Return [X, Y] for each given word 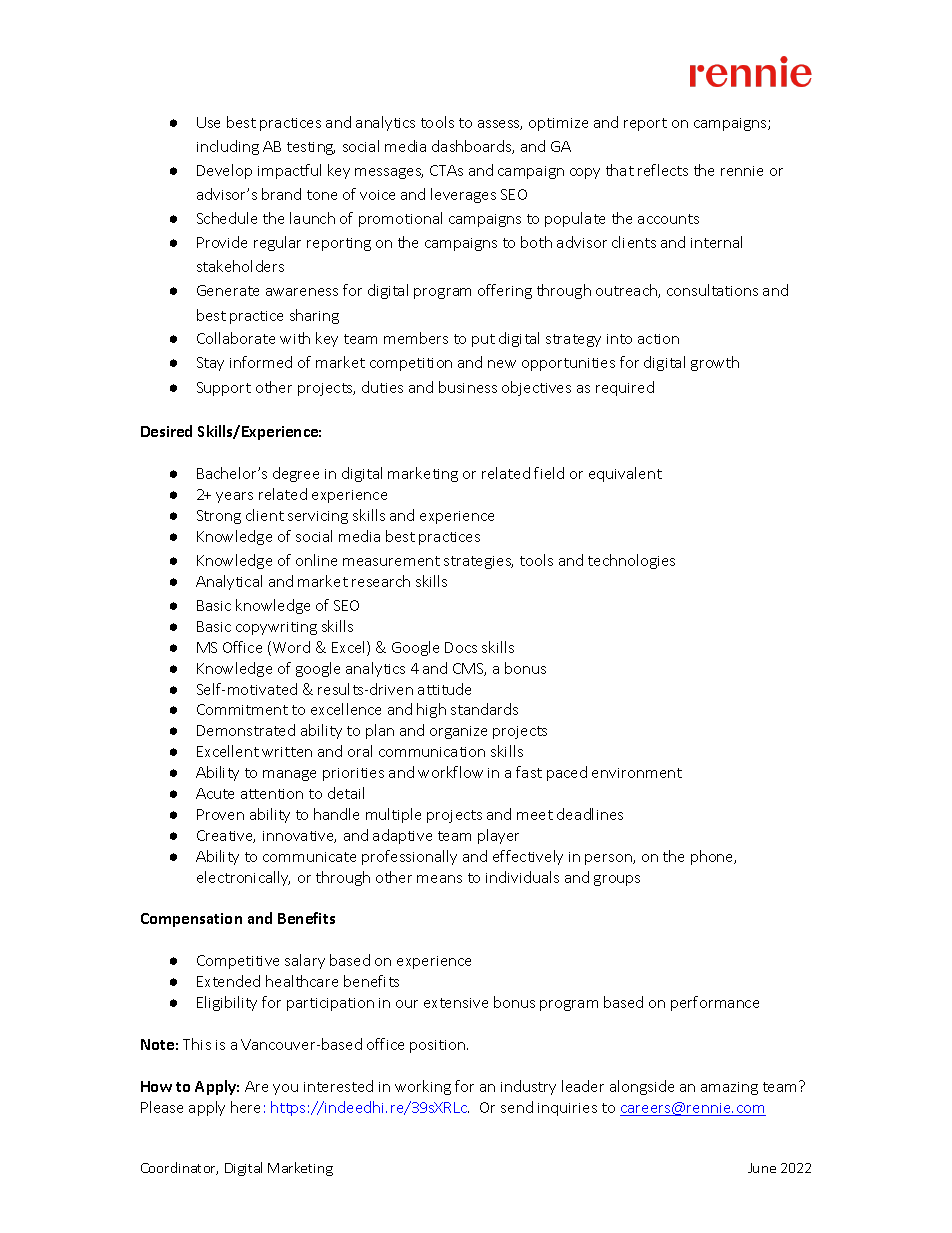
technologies [631, 561]
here [245, 1107]
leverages [463, 195]
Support [224, 389]
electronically [243, 878]
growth [715, 363]
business [468, 387]
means [439, 879]
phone [713, 857]
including [228, 147]
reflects [663, 170]
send [517, 1107]
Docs [461, 647]
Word [291, 647]
